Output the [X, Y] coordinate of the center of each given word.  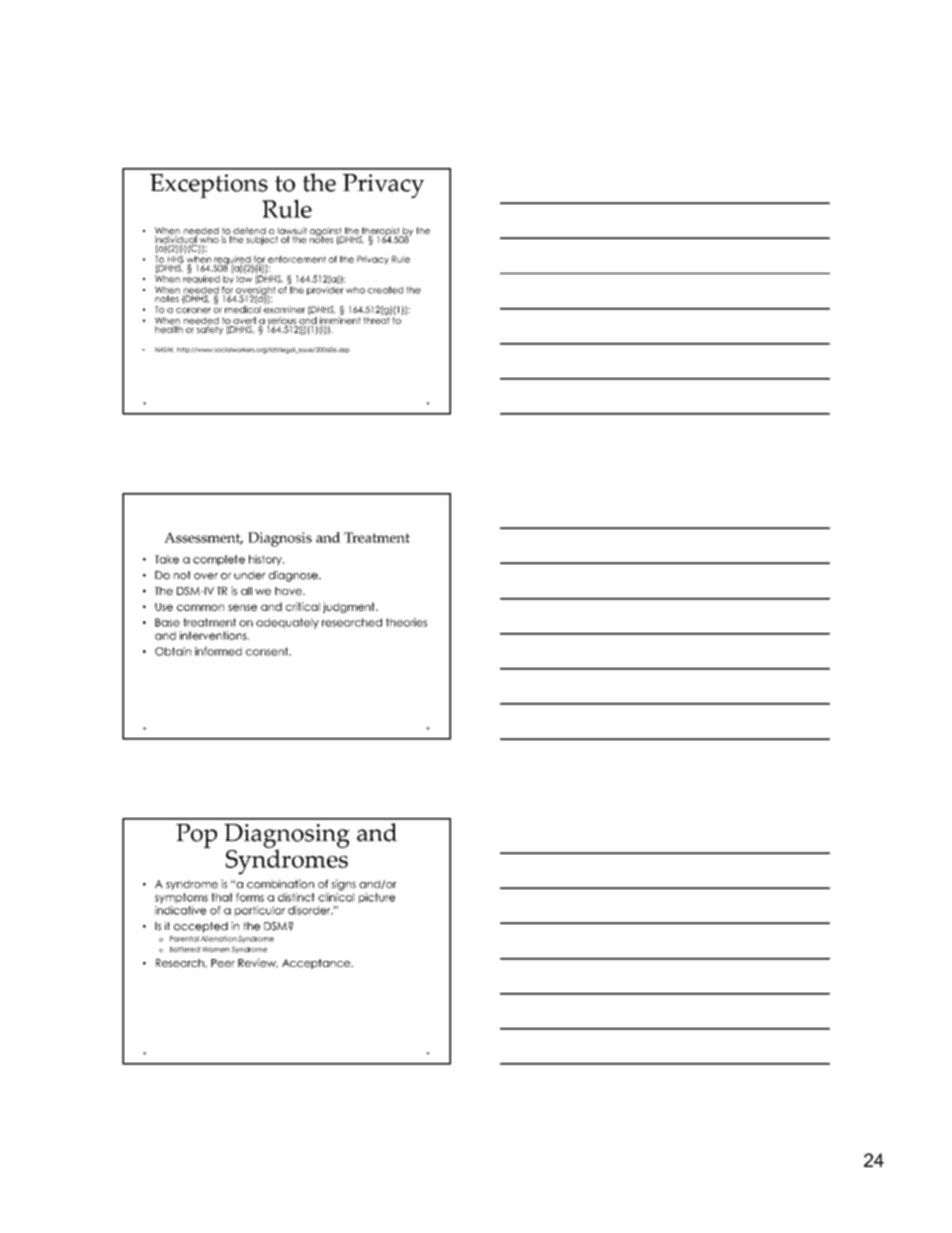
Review [258, 963]
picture [377, 898]
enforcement [296, 260]
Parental [184, 939]
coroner [193, 310]
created [385, 290]
